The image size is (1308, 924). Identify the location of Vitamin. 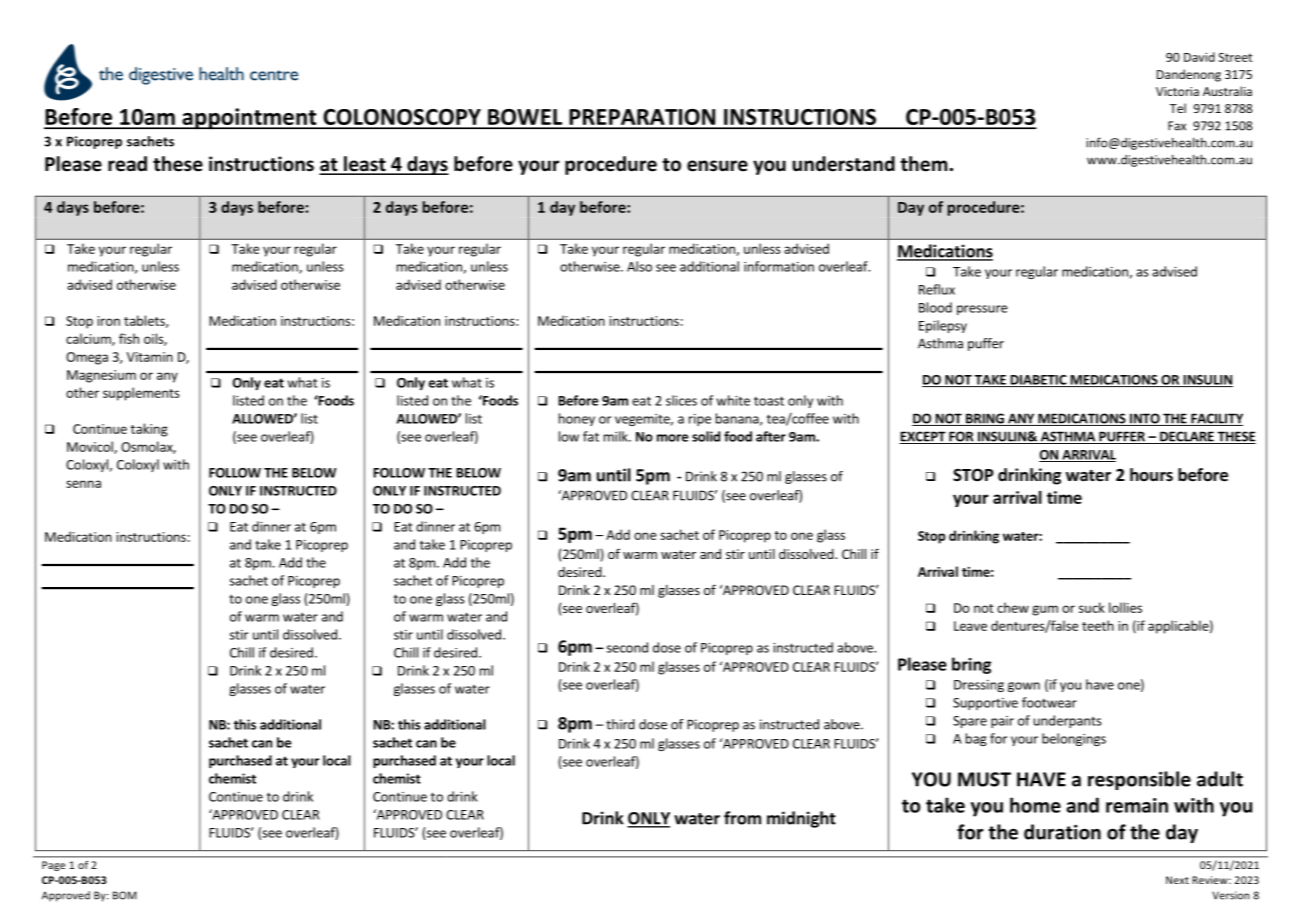
(150, 357).
